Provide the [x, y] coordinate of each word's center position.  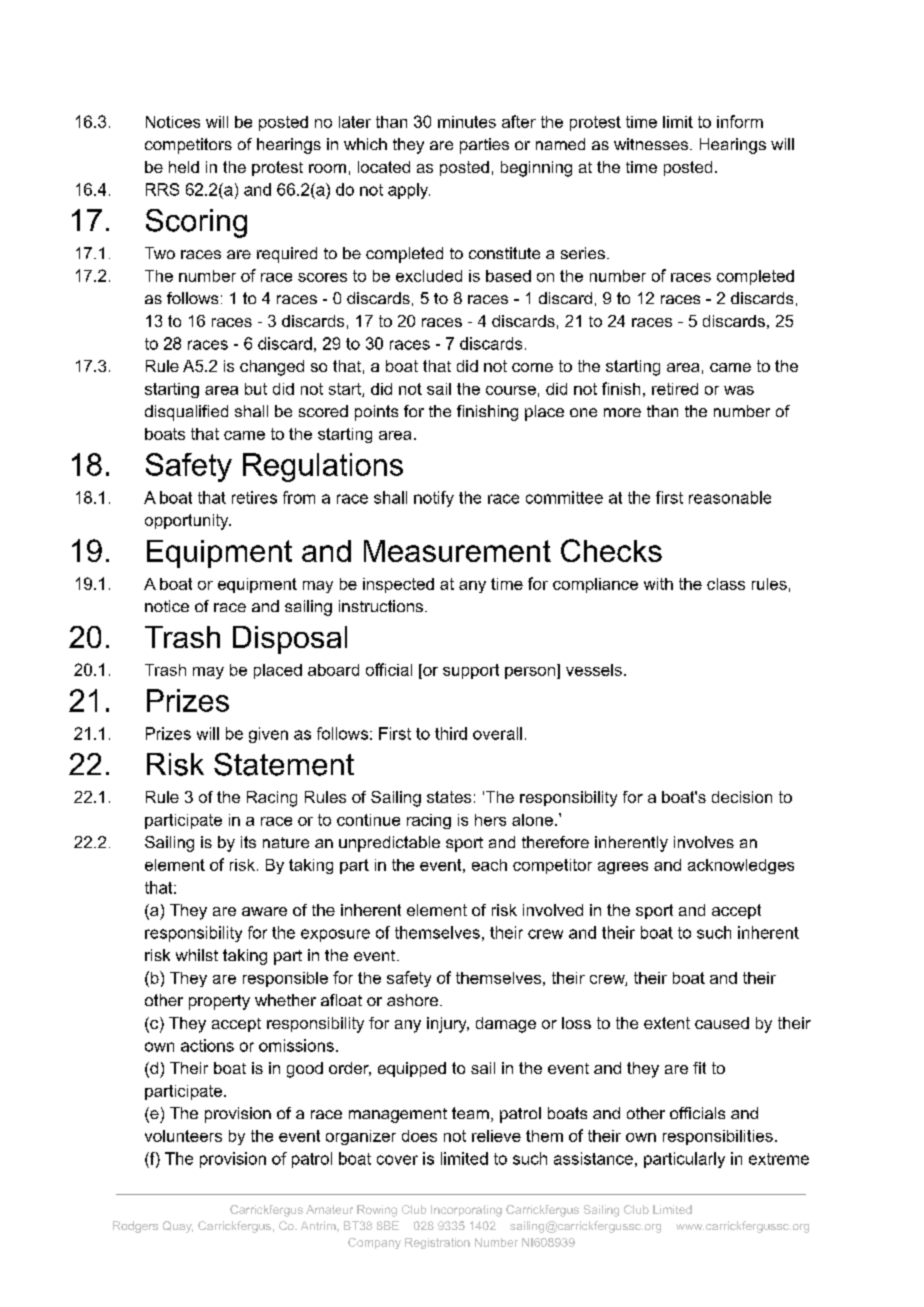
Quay [178, 1227]
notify [434, 499]
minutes [467, 122]
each [489, 865]
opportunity [188, 522]
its [248, 842]
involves [704, 842]
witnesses [652, 144]
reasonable [730, 497]
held [184, 167]
